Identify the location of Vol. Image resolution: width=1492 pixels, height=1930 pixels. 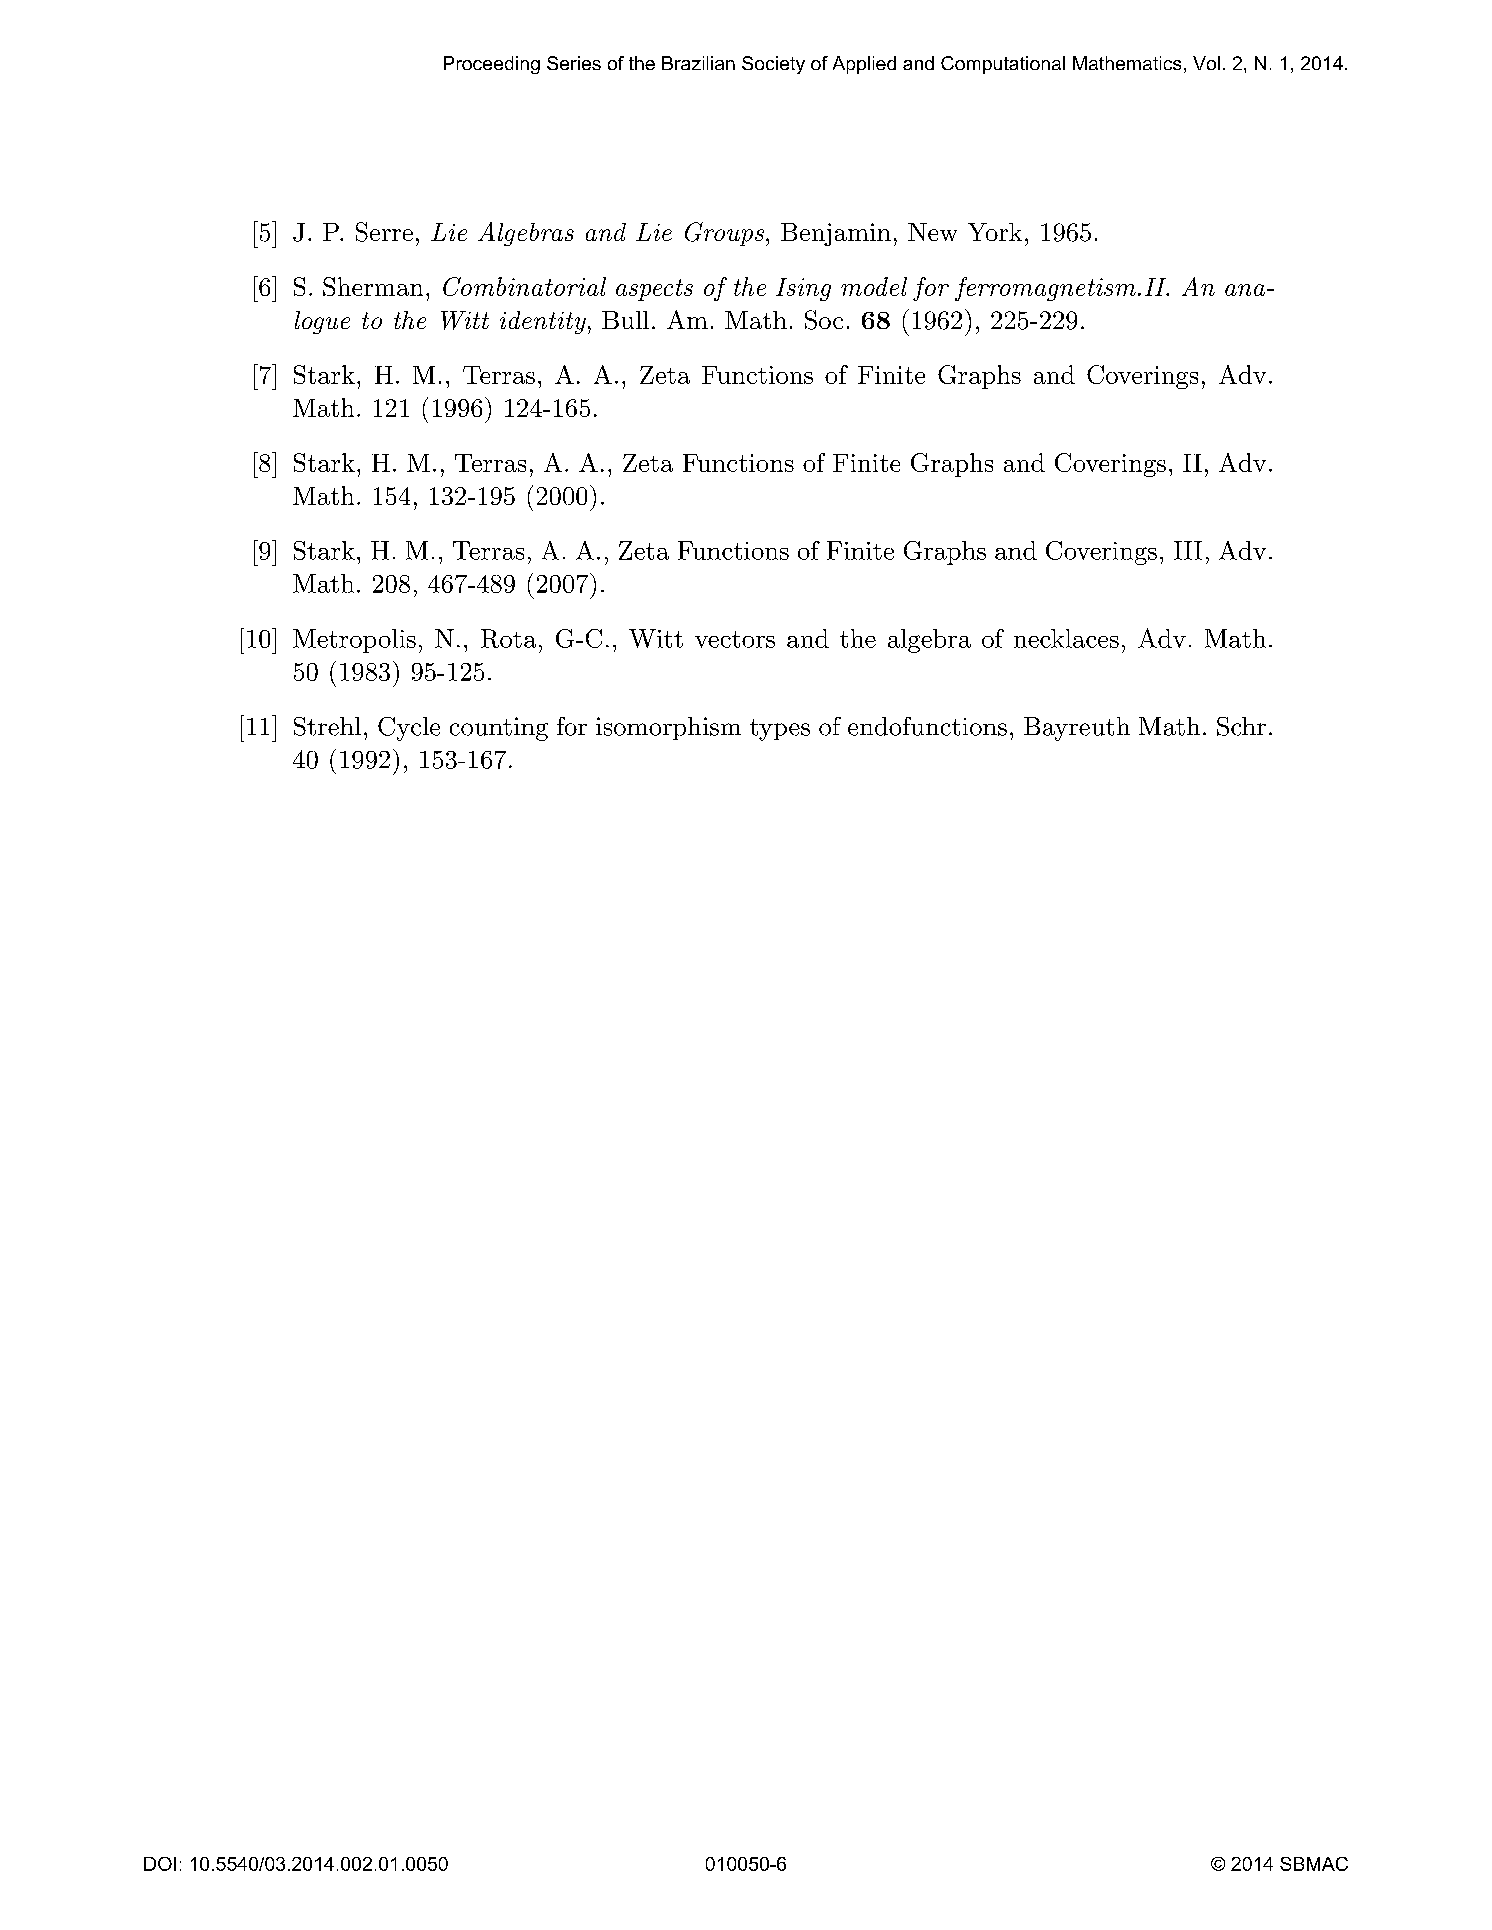
(1206, 63).
